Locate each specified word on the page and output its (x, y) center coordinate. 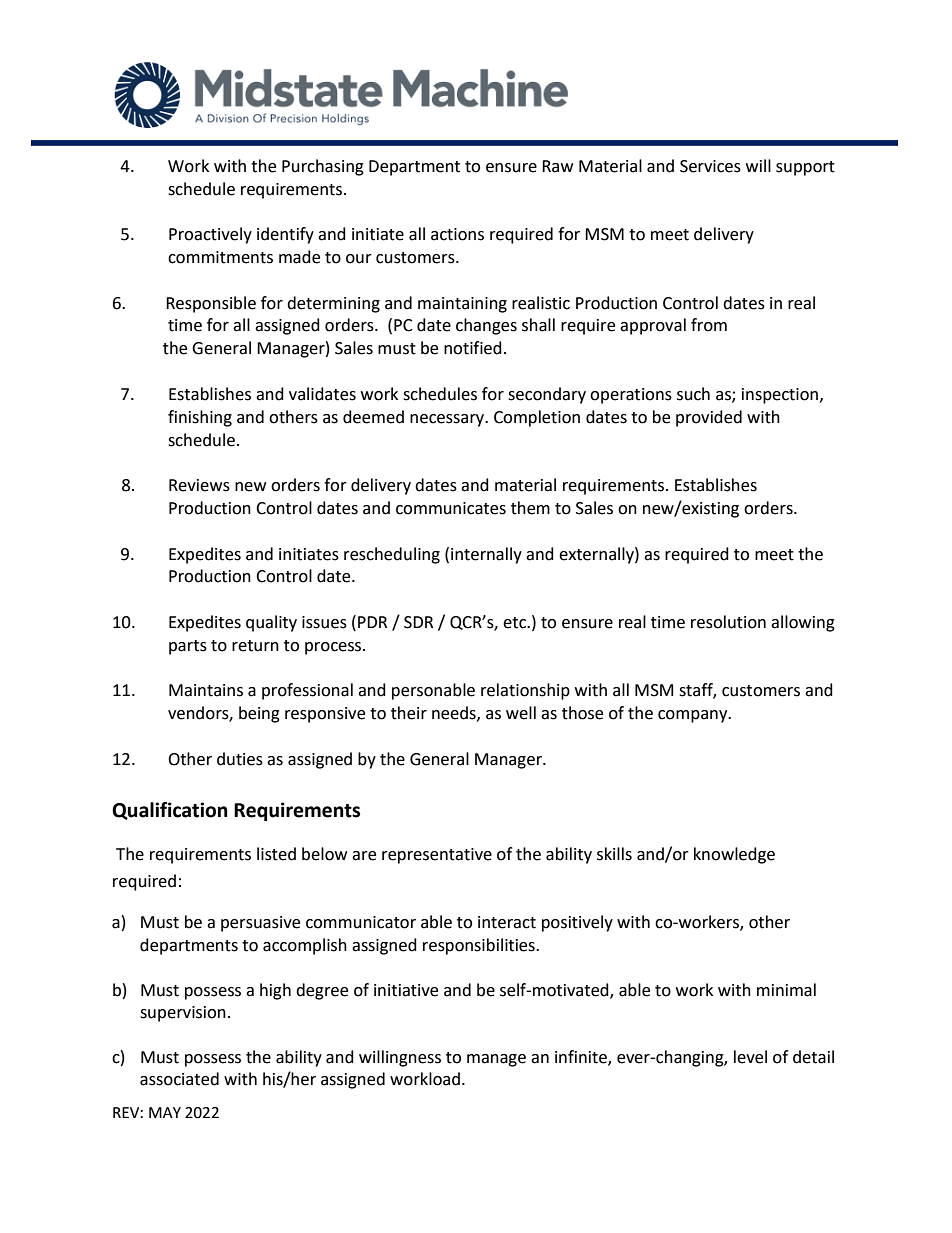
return (255, 646)
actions (457, 234)
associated (179, 1079)
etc (516, 623)
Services (710, 166)
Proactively (210, 235)
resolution (728, 622)
